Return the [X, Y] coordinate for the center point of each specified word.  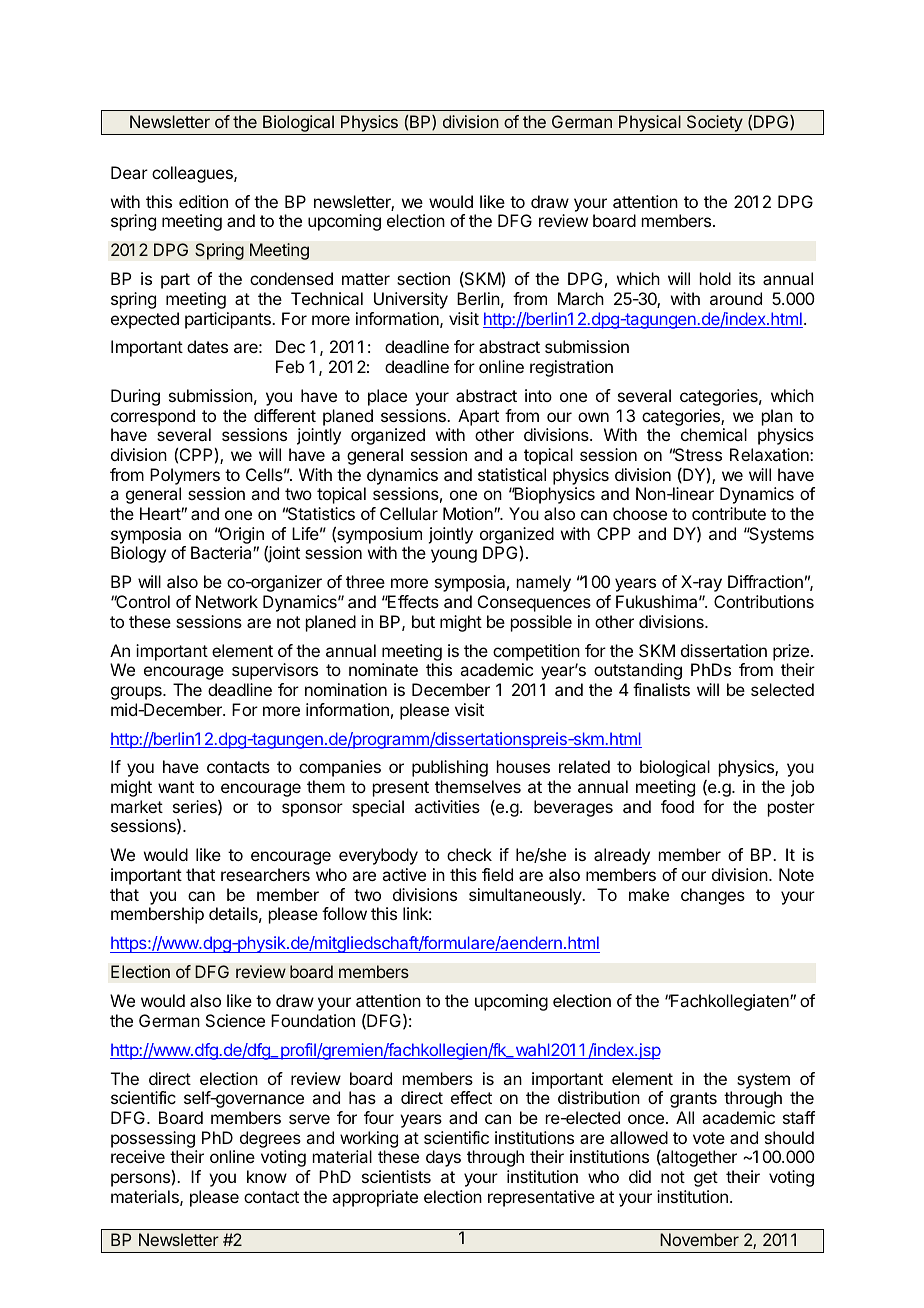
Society [715, 123]
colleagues [193, 174]
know [267, 1176]
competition [536, 652]
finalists [661, 689]
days [443, 1158]
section [423, 278]
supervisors [275, 671]
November [699, 1239]
